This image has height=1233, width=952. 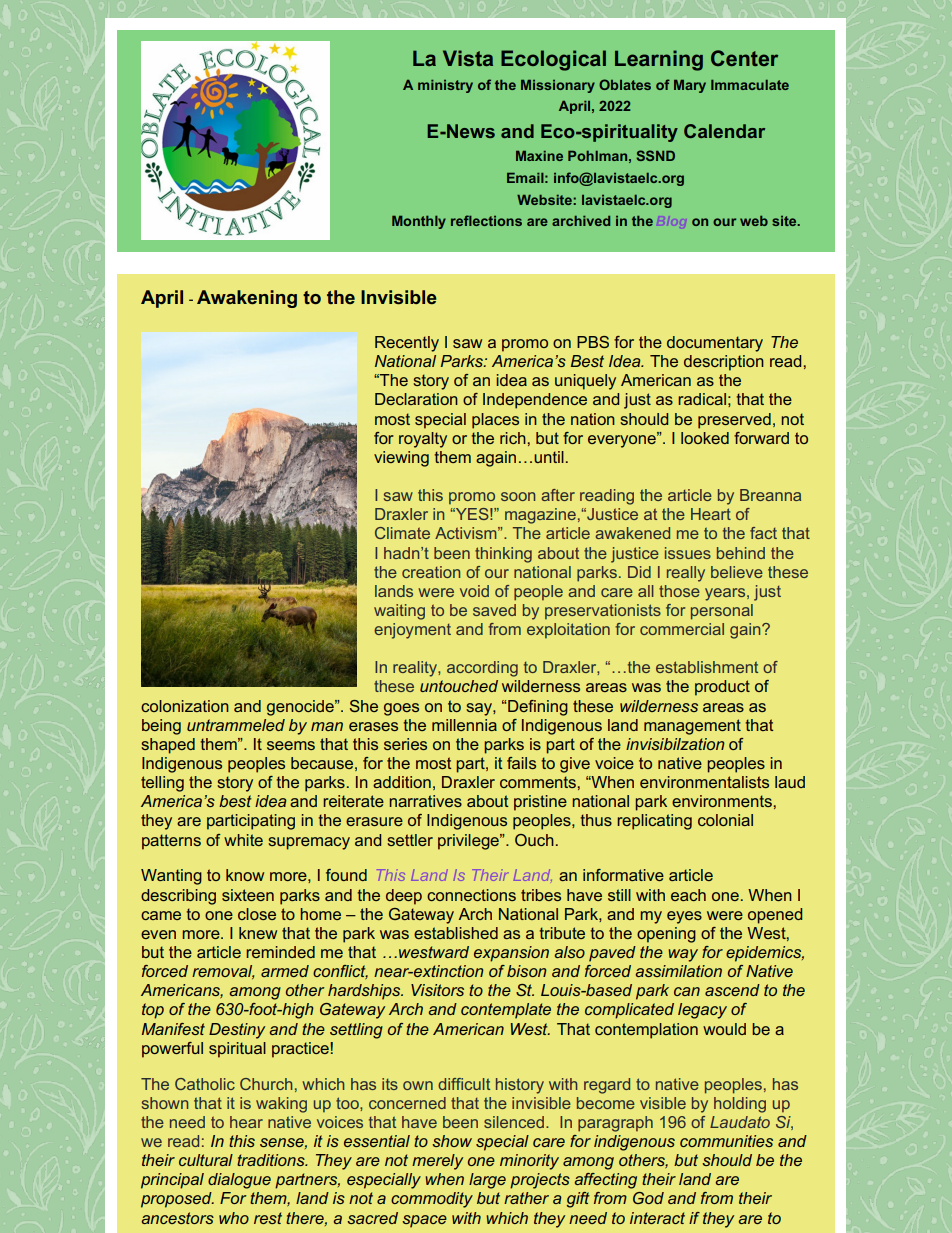 I want to click on royalty, so click(x=423, y=440).
